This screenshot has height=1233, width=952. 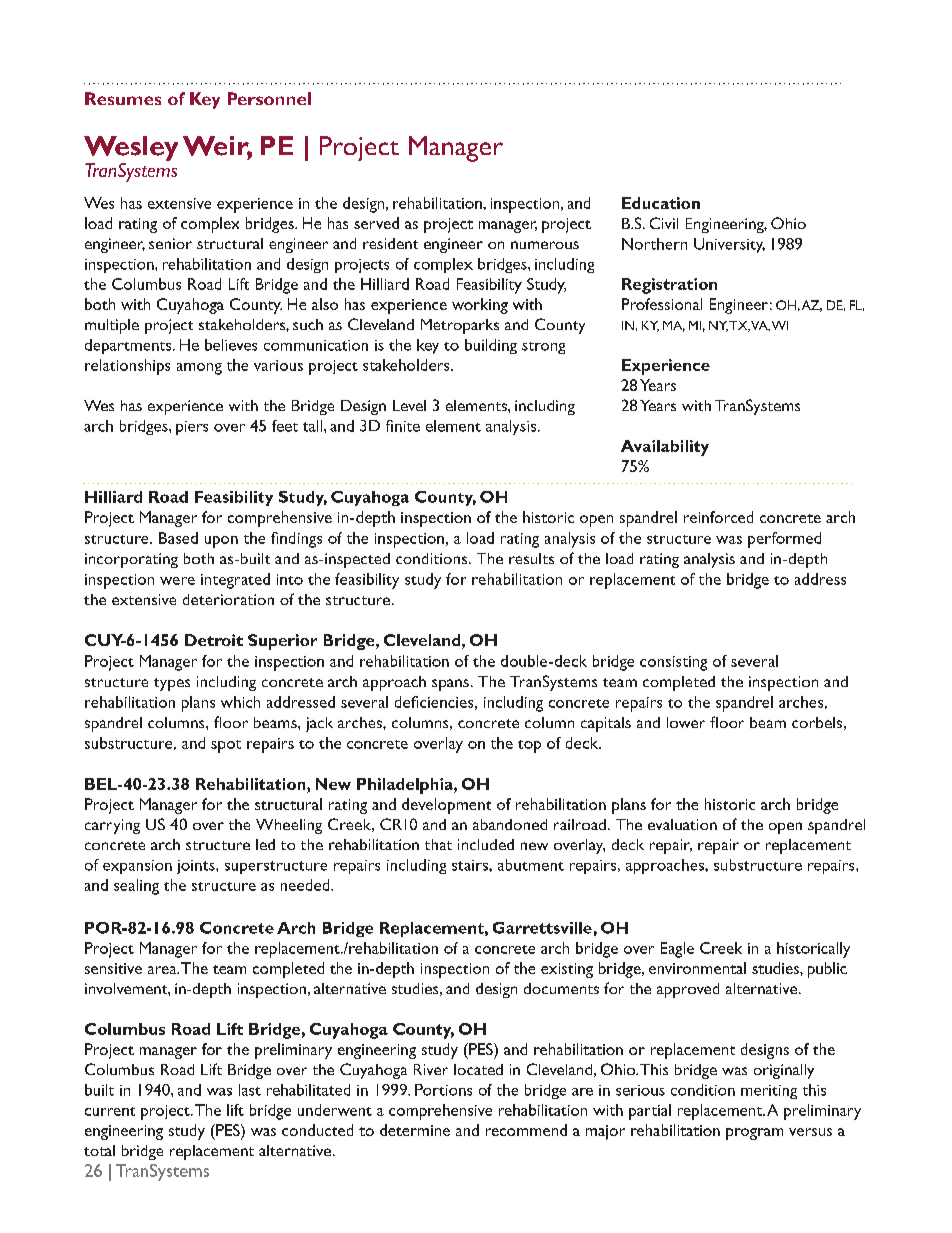 I want to click on Education, so click(x=661, y=203).
